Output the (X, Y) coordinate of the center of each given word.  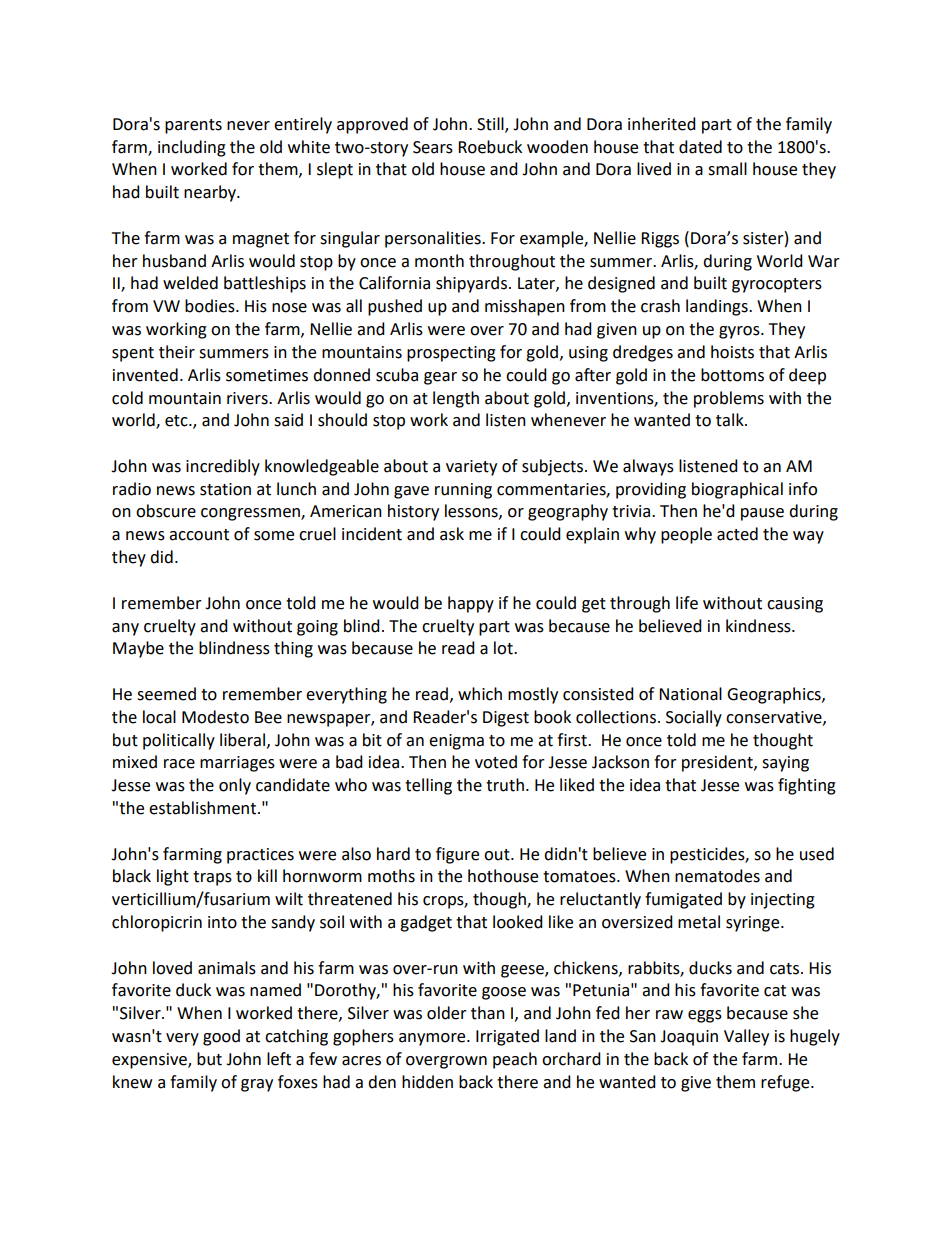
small (727, 169)
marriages (237, 764)
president (718, 763)
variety (471, 468)
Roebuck (490, 147)
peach (515, 1060)
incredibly (223, 467)
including (192, 148)
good (221, 1037)
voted (496, 762)
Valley (746, 1037)
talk (731, 420)
